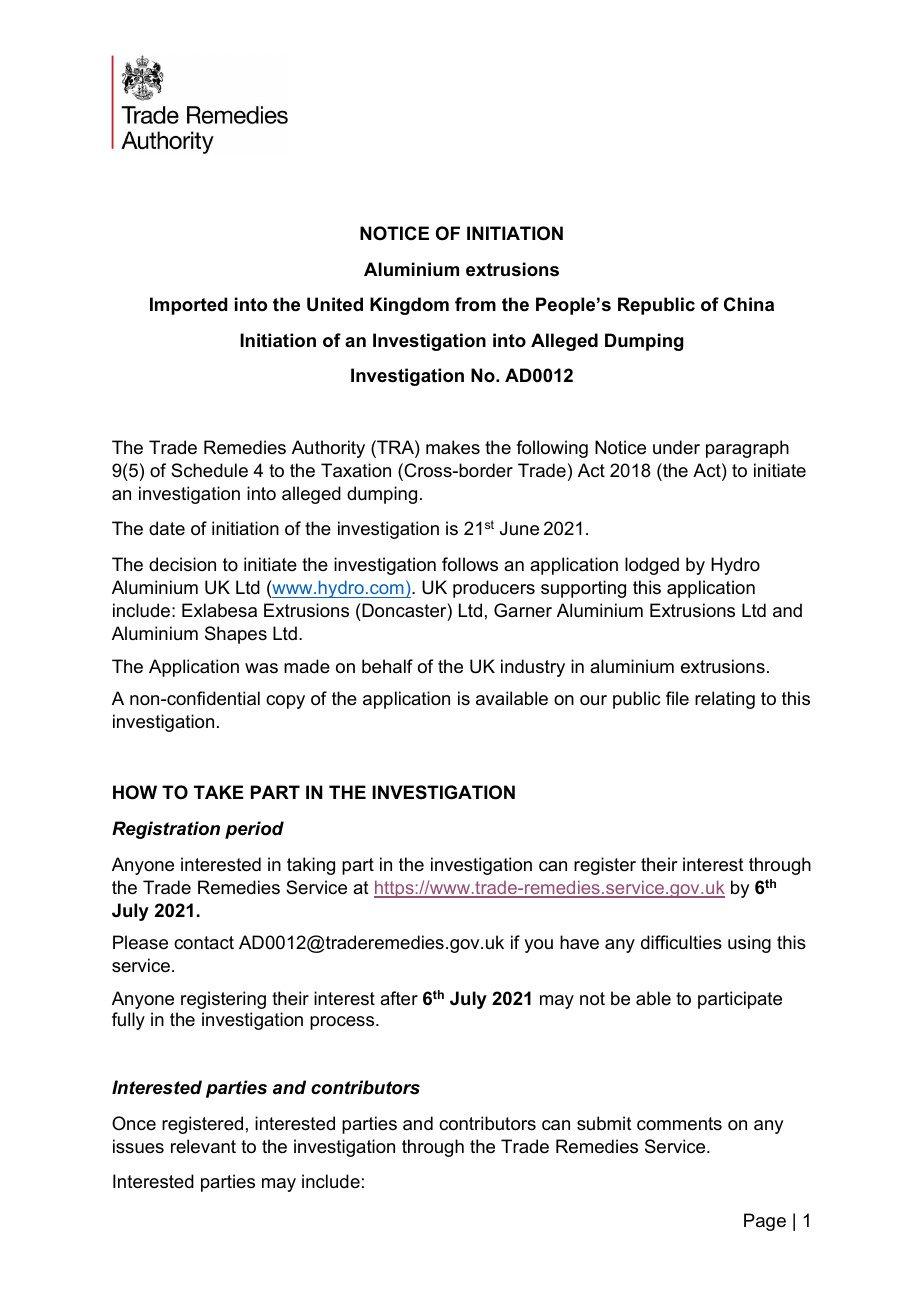 Image resolution: width=924 pixels, height=1308 pixels. Describe the element at coordinates (604, 1123) in the document. I see `submit` at that location.
